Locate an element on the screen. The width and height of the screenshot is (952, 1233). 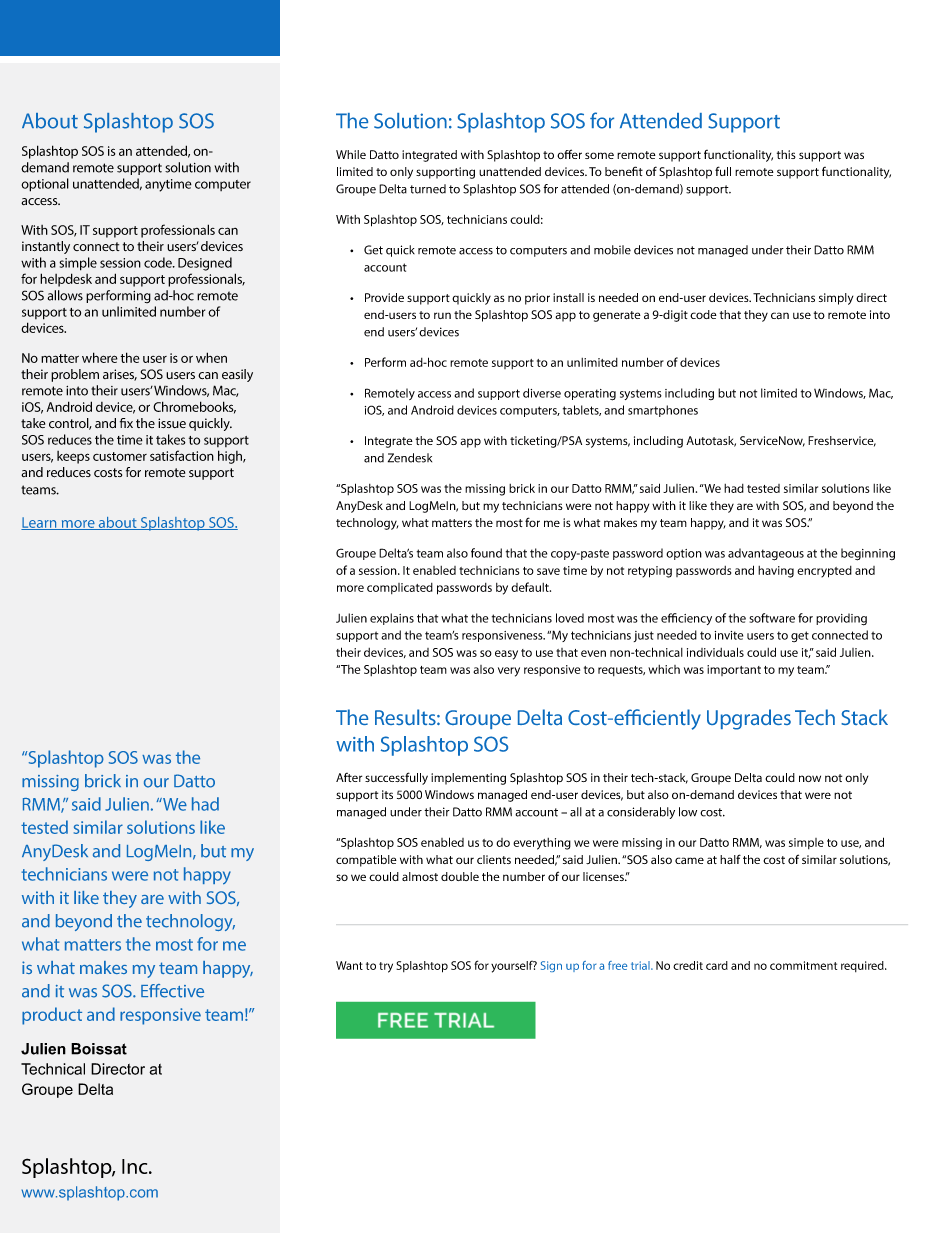
Effective is located at coordinates (172, 991).
